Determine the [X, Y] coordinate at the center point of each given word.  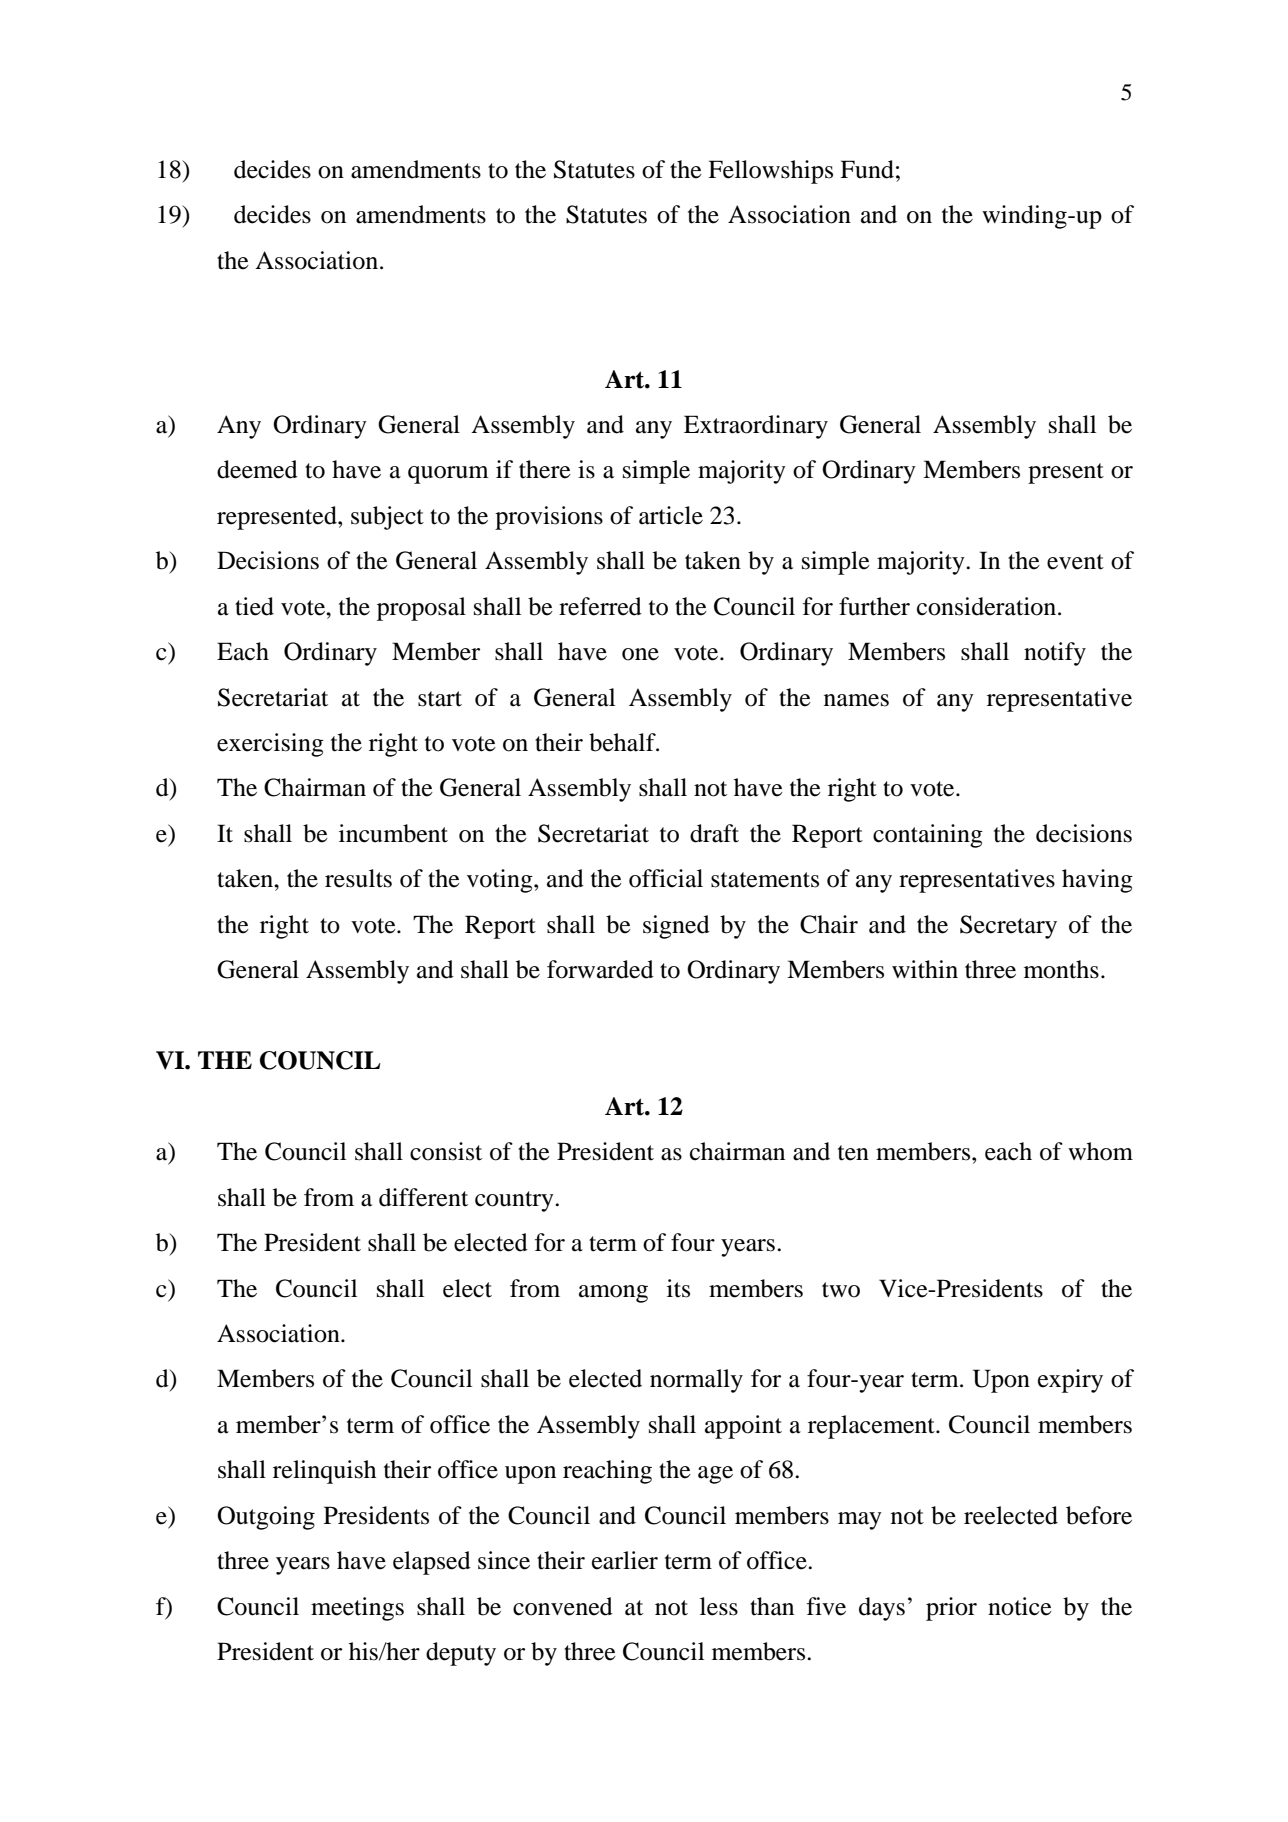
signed [676, 927]
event [1075, 562]
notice [1020, 1606]
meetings [357, 1609]
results [358, 878]
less [719, 1606]
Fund [867, 169]
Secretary [1008, 927]
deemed [257, 469]
